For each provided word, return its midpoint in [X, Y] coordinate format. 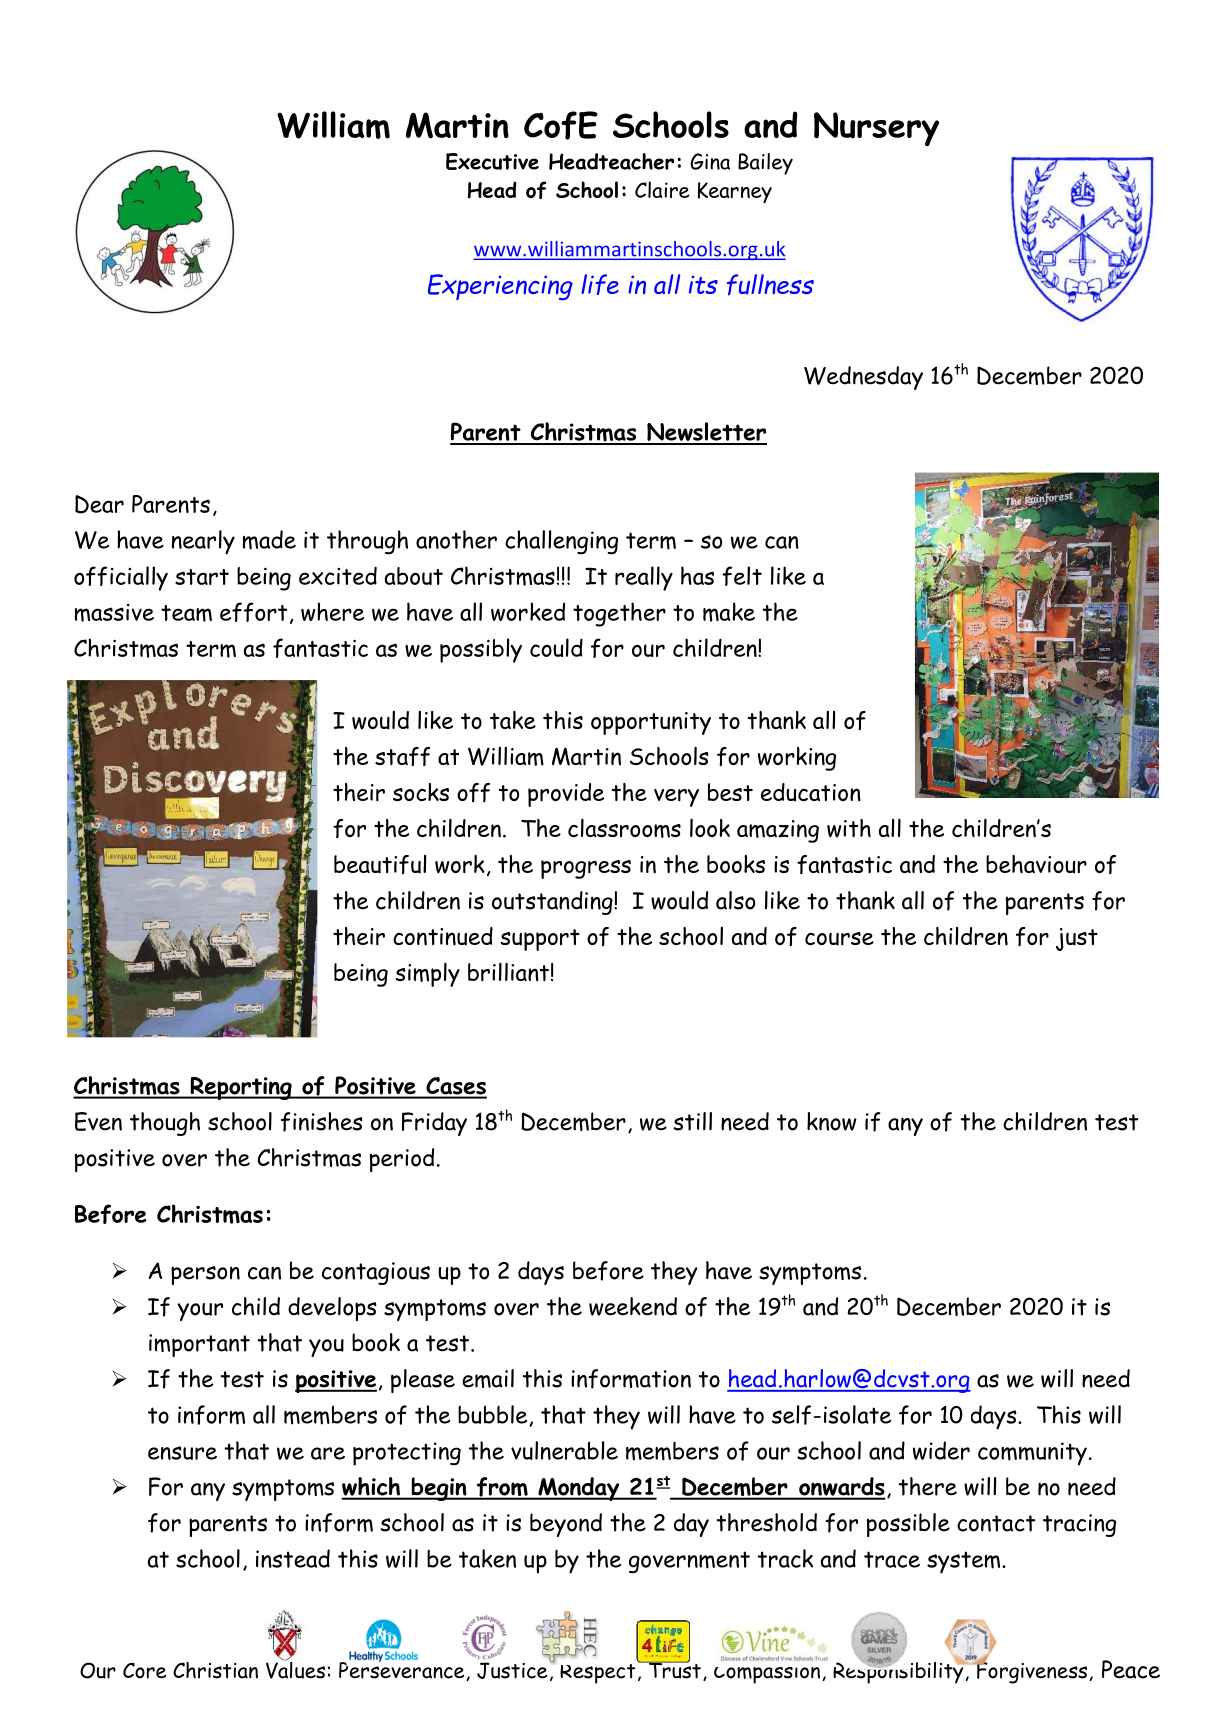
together [619, 614]
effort [253, 612]
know [832, 1121]
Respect [599, 1672]
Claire [662, 189]
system [965, 1562]
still [692, 1121]
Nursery [876, 129]
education [811, 792]
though [165, 1124]
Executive [492, 161]
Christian [215, 1670]
